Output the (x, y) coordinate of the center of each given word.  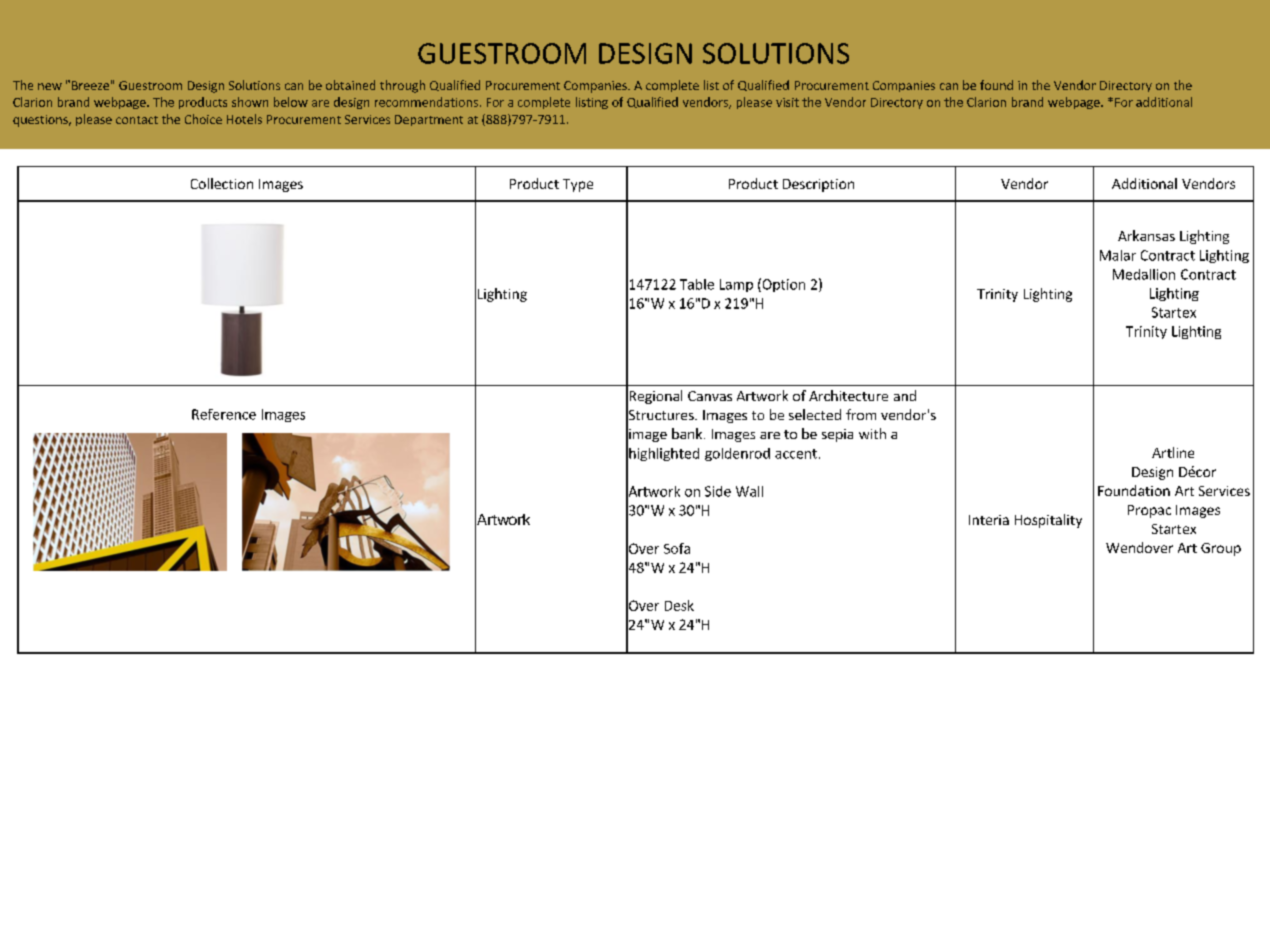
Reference (224, 414)
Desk (679, 605)
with (872, 433)
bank (688, 433)
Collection (222, 183)
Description (818, 185)
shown (250, 102)
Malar (1118, 255)
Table (697, 284)
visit (787, 102)
